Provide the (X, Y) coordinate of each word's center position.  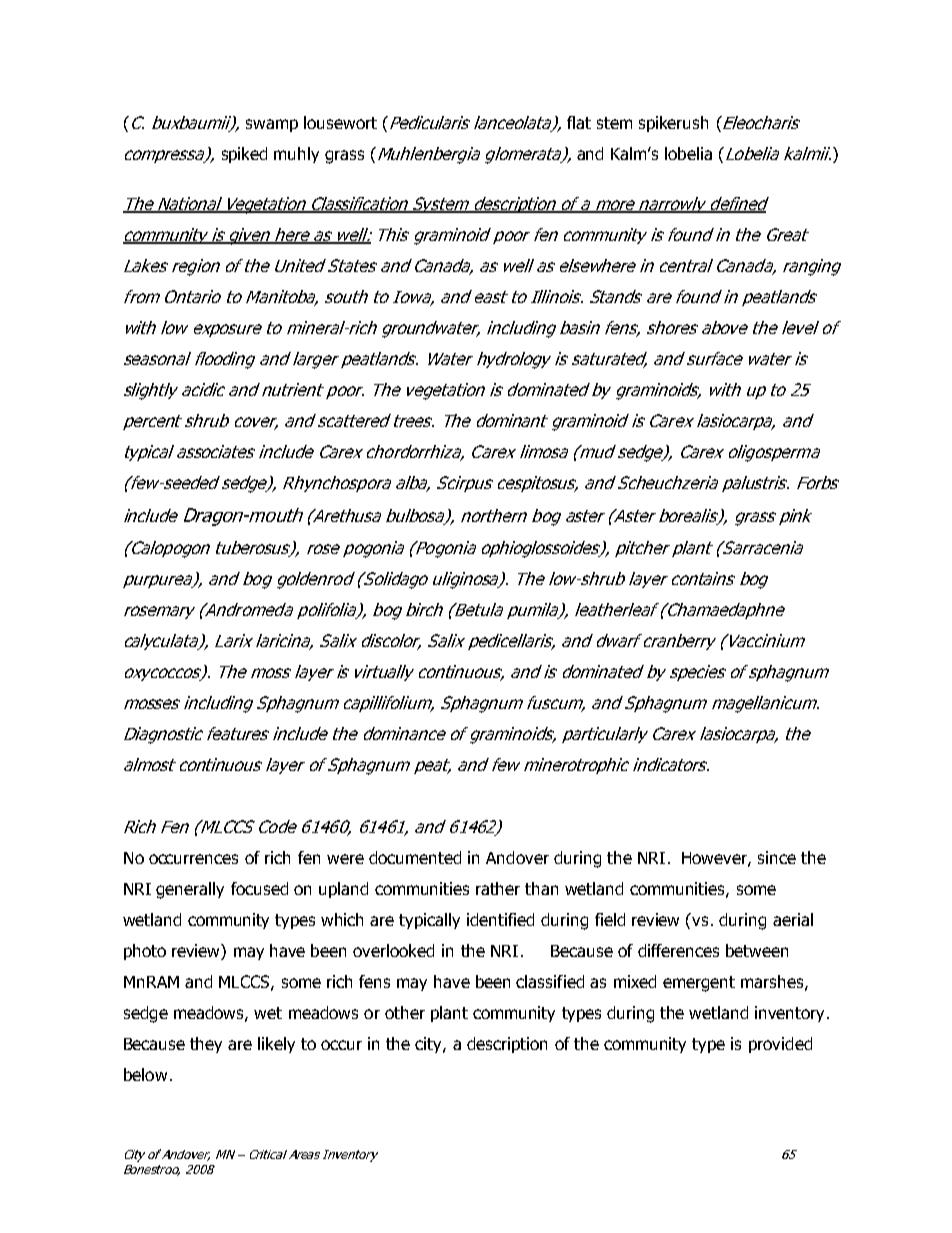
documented (415, 857)
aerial (793, 919)
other (405, 1012)
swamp (272, 125)
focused (259, 888)
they (206, 1045)
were (345, 859)
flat (579, 122)
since (777, 857)
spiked (244, 155)
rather (498, 888)
